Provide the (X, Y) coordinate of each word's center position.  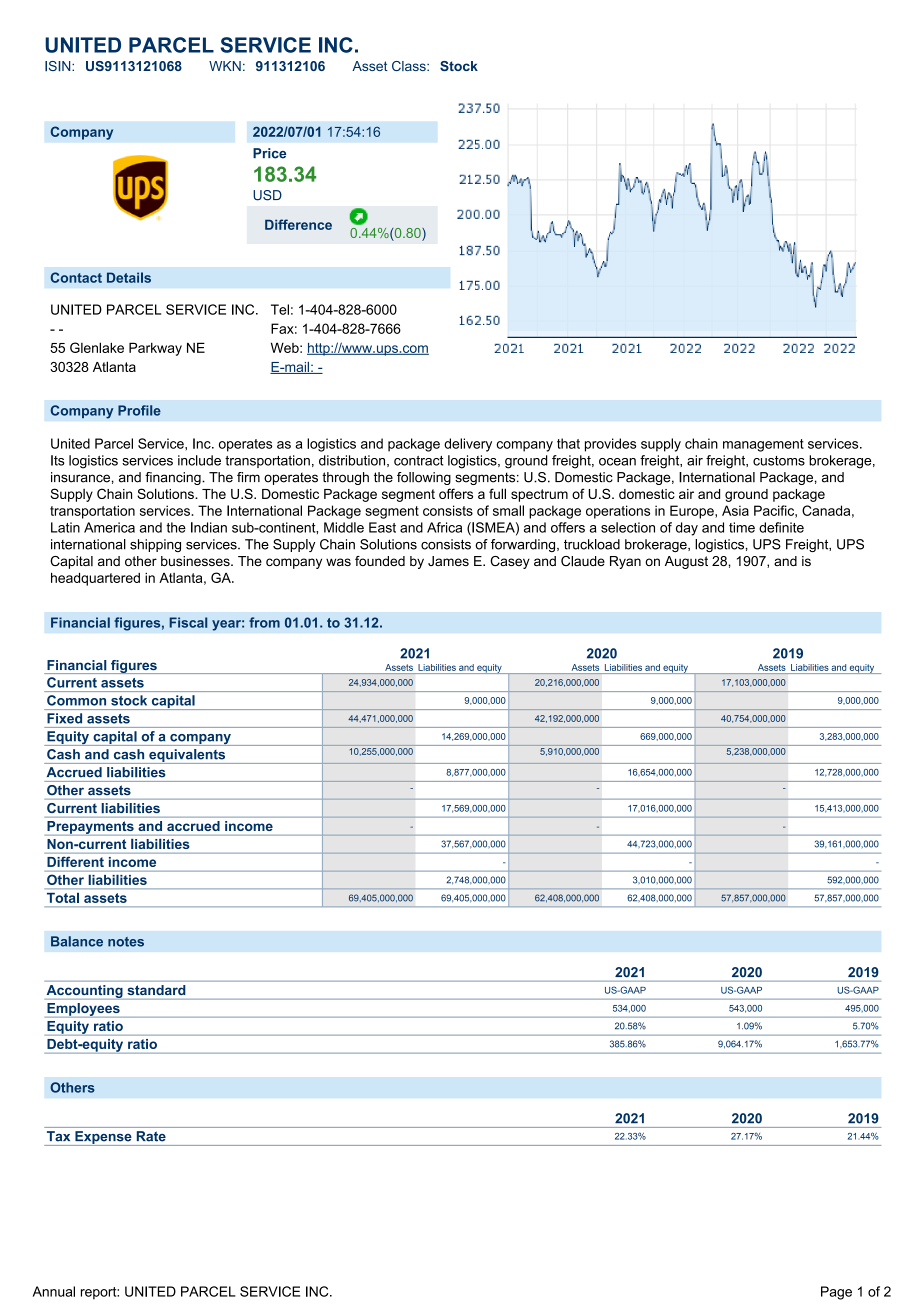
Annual (54, 1291)
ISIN (59, 66)
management (763, 445)
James (448, 561)
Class (410, 66)
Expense (103, 1138)
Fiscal (188, 622)
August (686, 562)
